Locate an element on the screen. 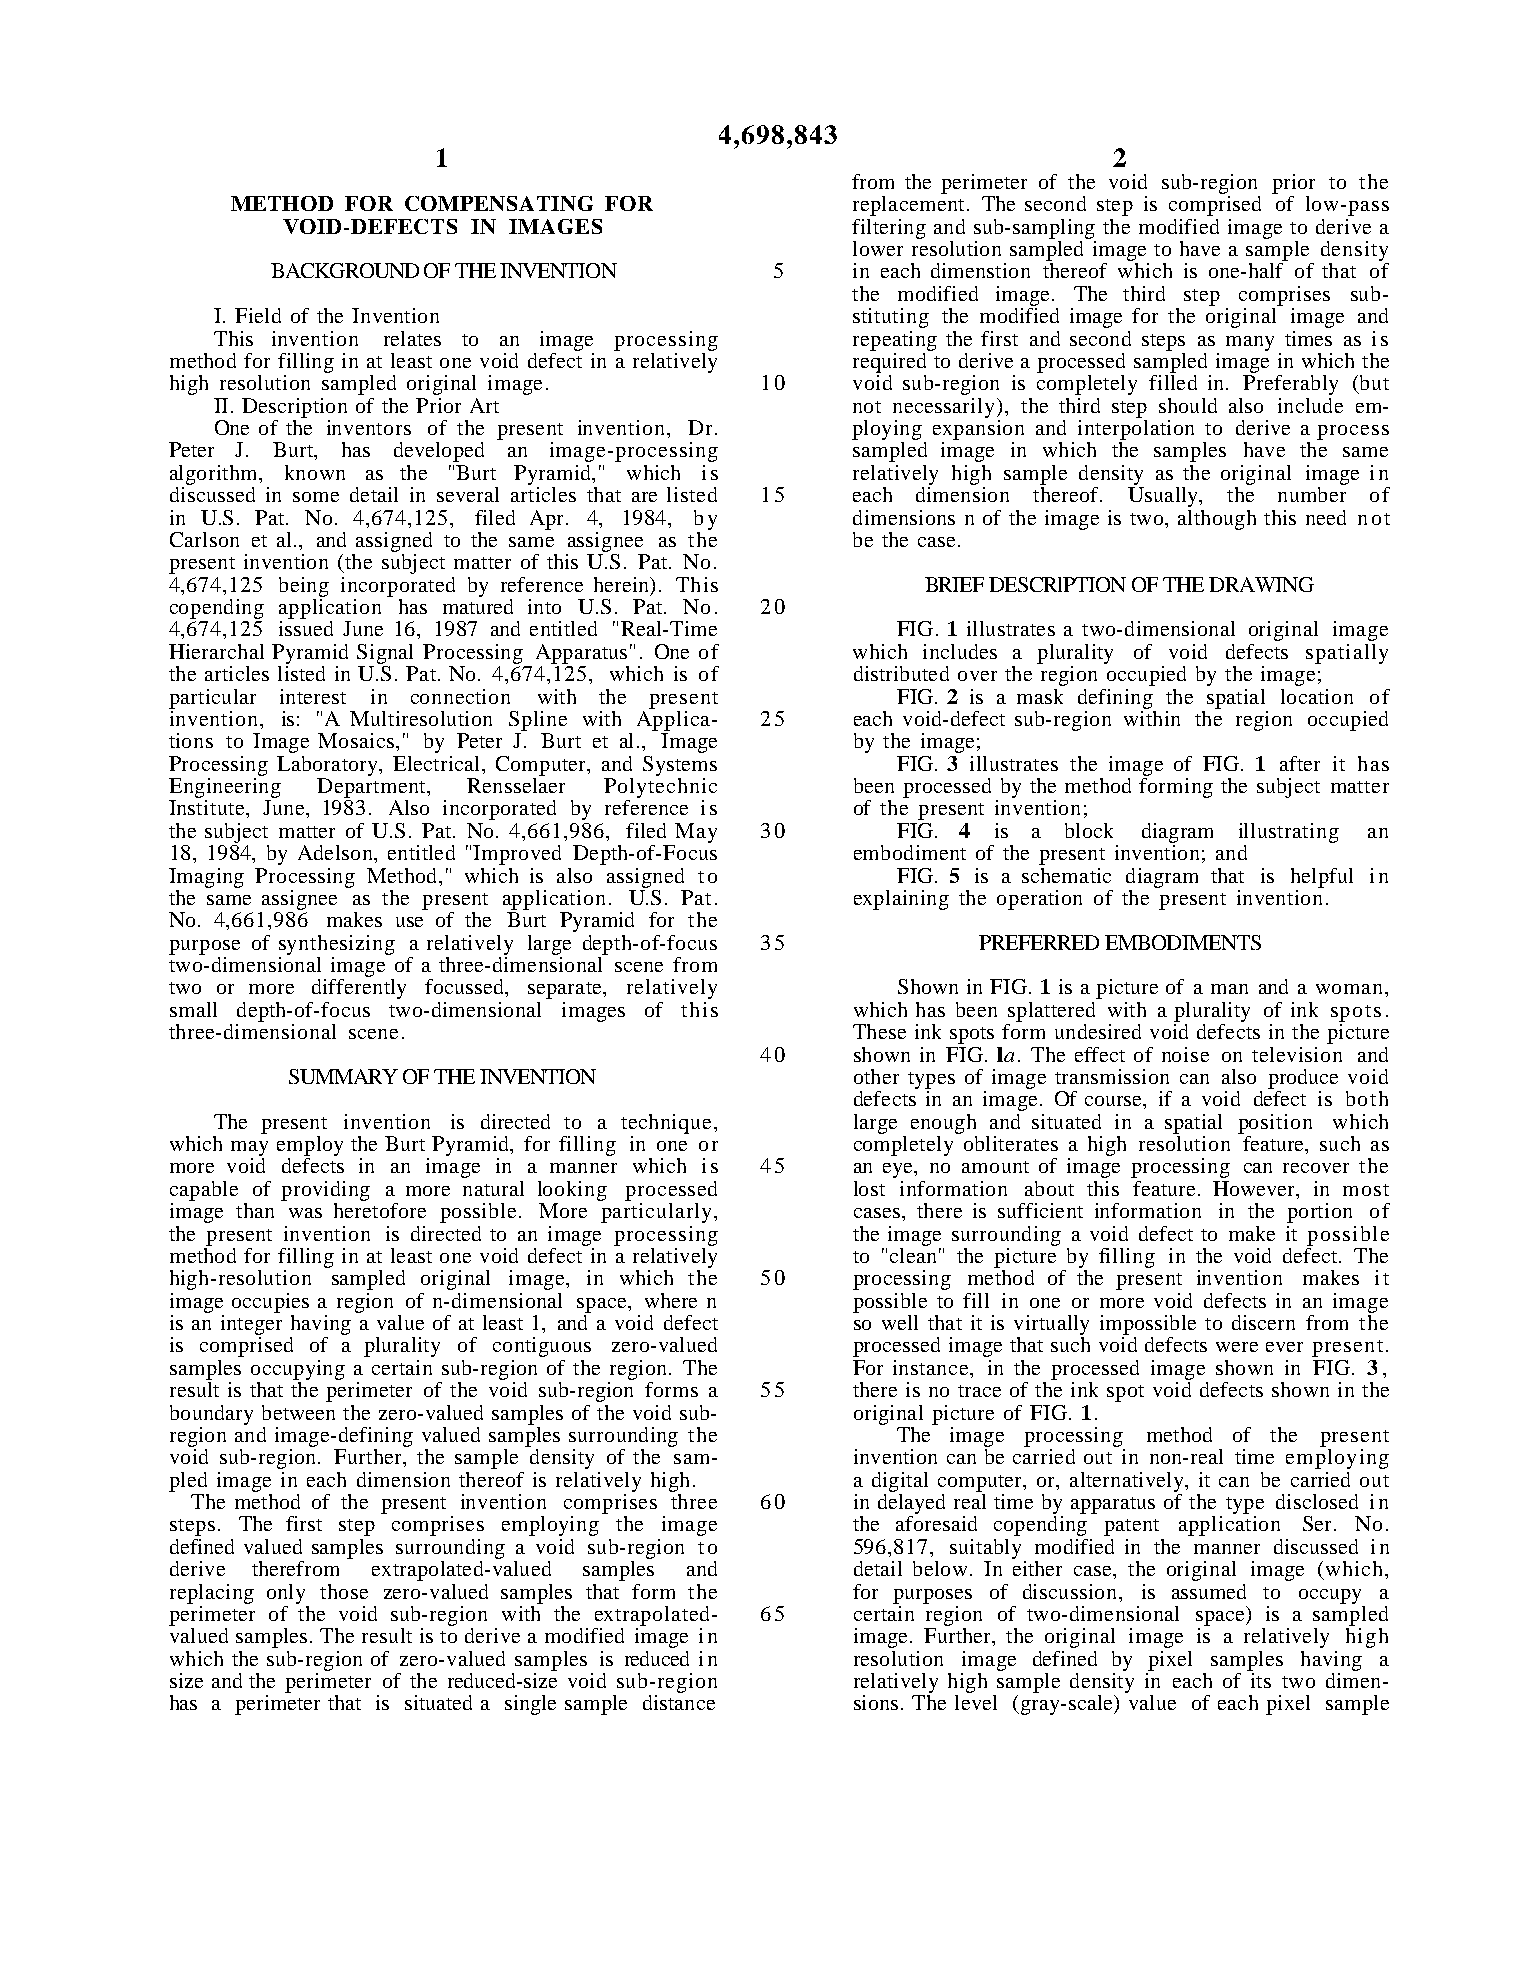 Image resolution: width=1521 pixels, height=1969 pixels. providing is located at coordinates (325, 1191).
